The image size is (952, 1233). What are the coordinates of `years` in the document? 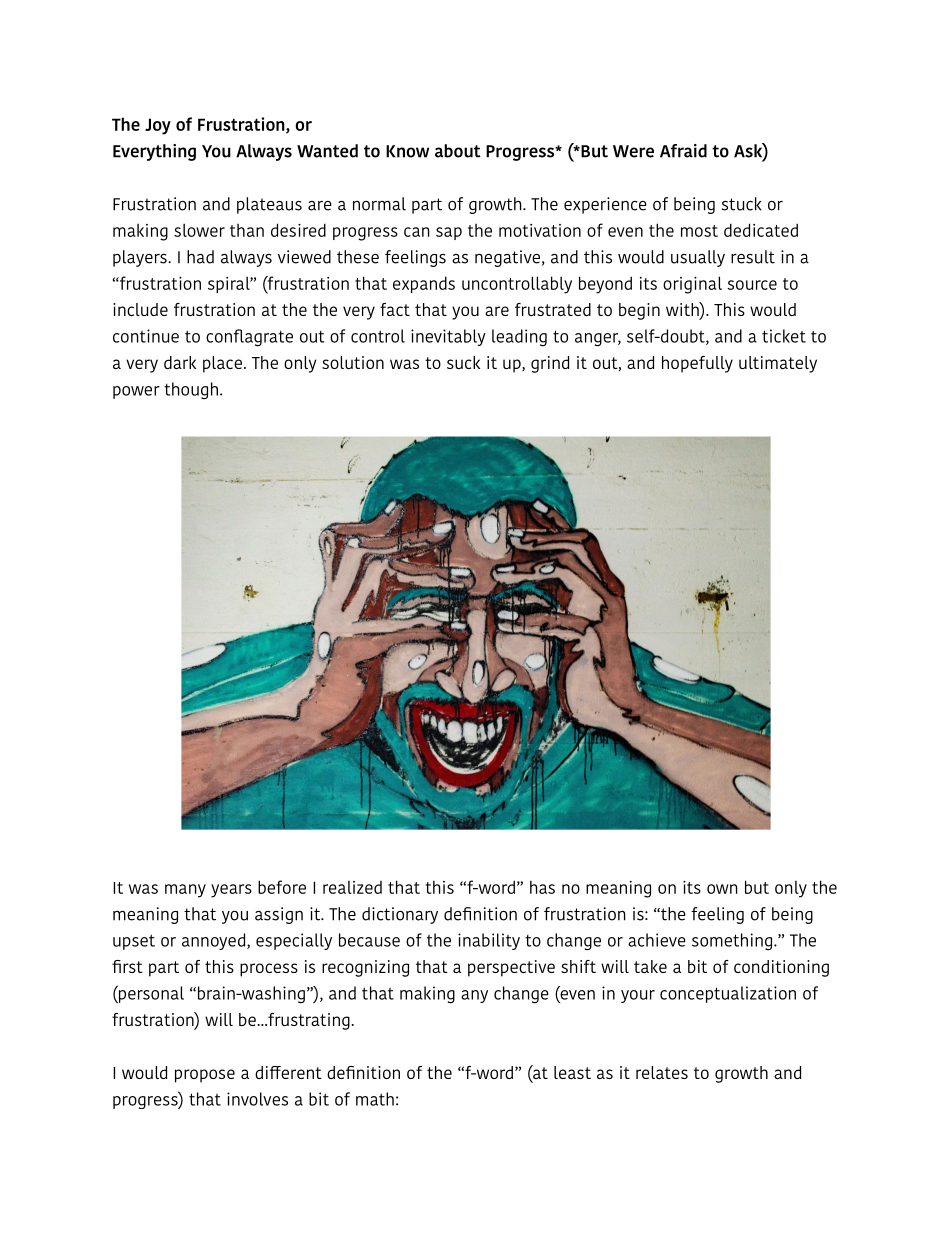 It's located at (231, 891).
